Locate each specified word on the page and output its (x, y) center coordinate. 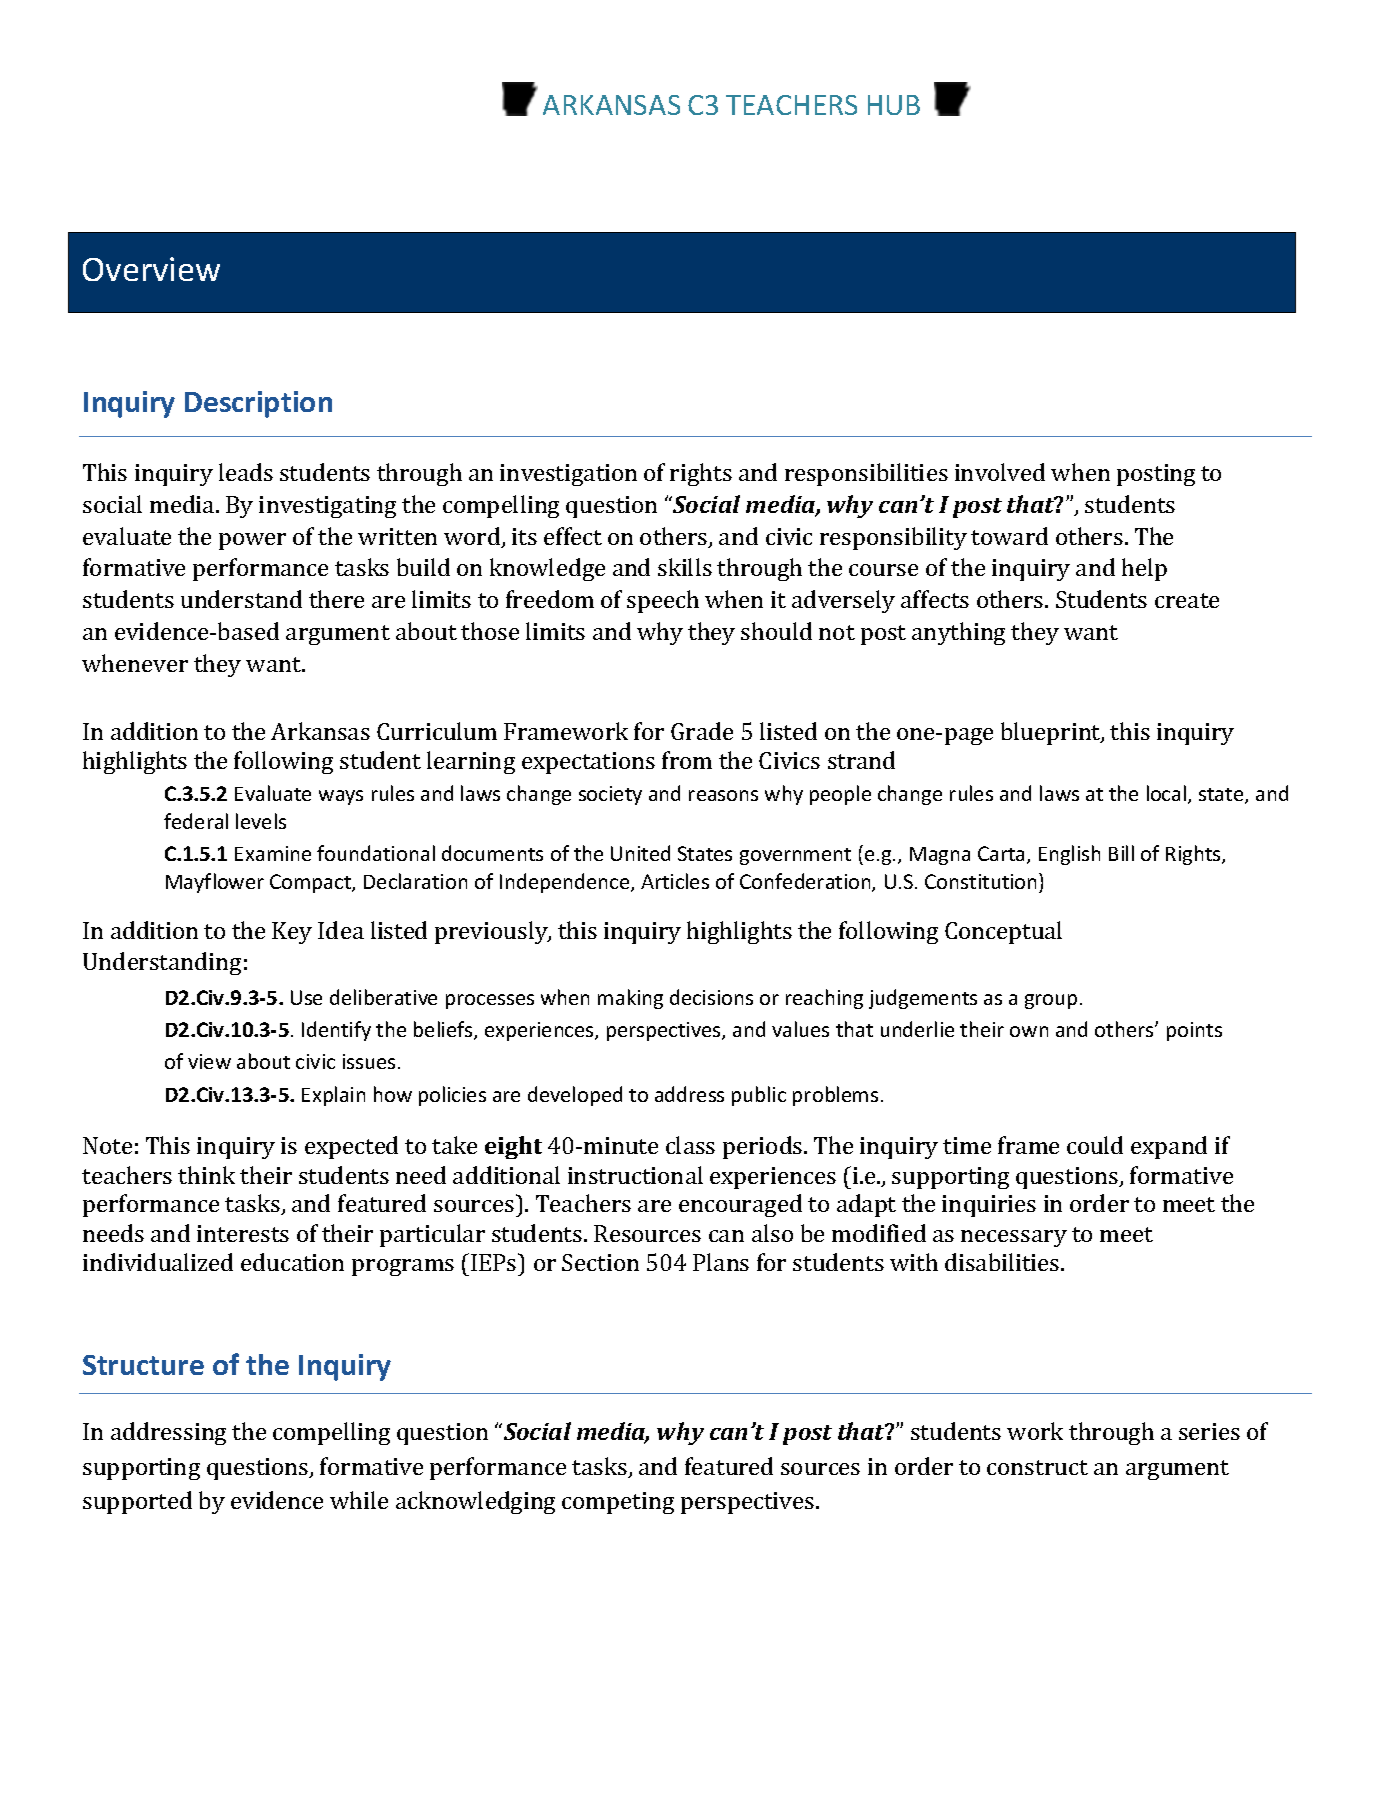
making (630, 999)
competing (618, 1503)
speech (663, 601)
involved (1000, 472)
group (1051, 1001)
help (1144, 569)
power (252, 541)
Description (258, 404)
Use (306, 997)
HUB (894, 105)
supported (137, 1502)
